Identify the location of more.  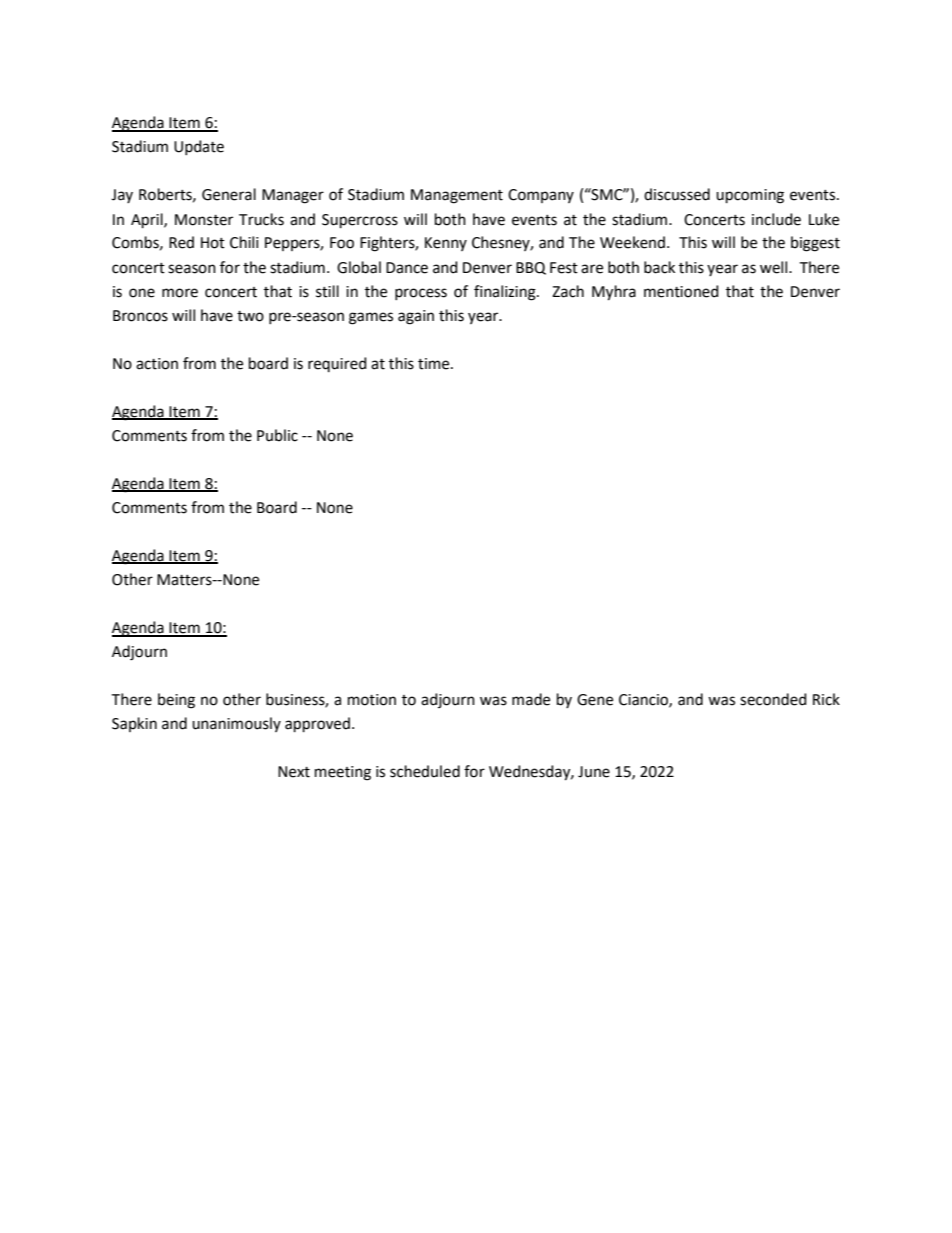
(180, 293).
